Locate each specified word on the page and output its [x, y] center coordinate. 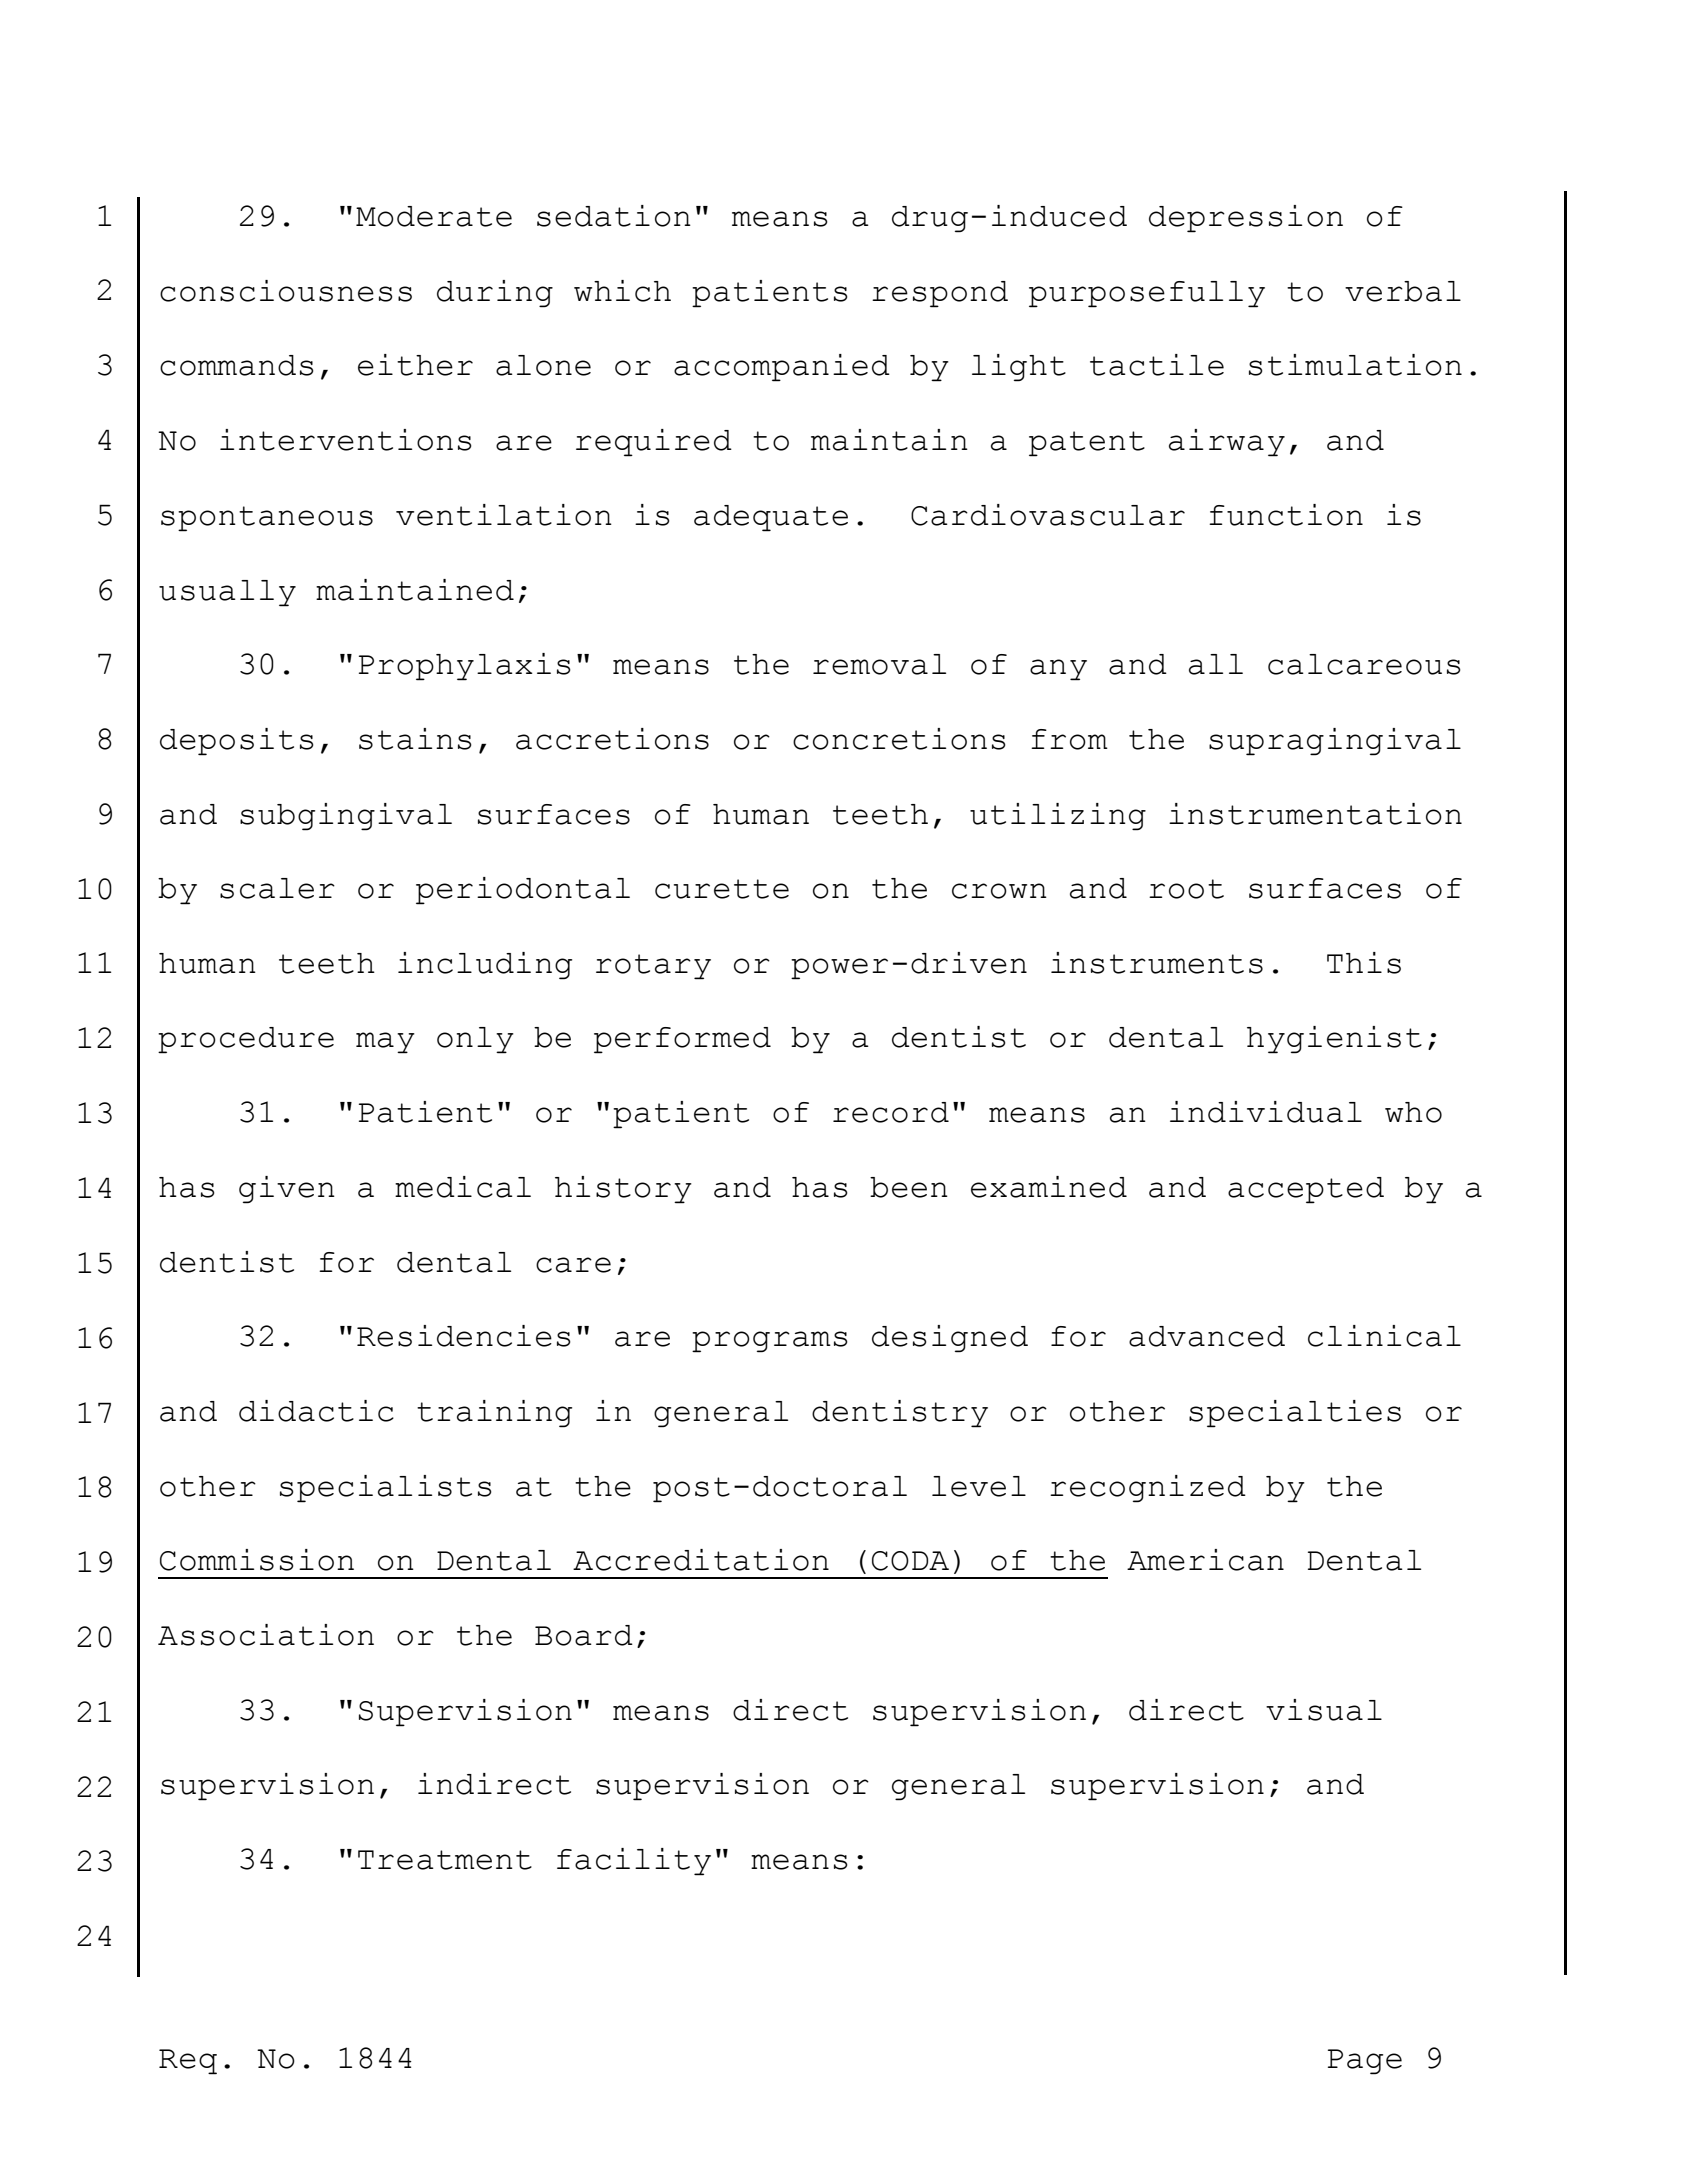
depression [1246, 219]
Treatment [445, 1860]
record [891, 1112]
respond [940, 294]
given [287, 1190]
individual [1266, 1112]
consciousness [286, 291]
